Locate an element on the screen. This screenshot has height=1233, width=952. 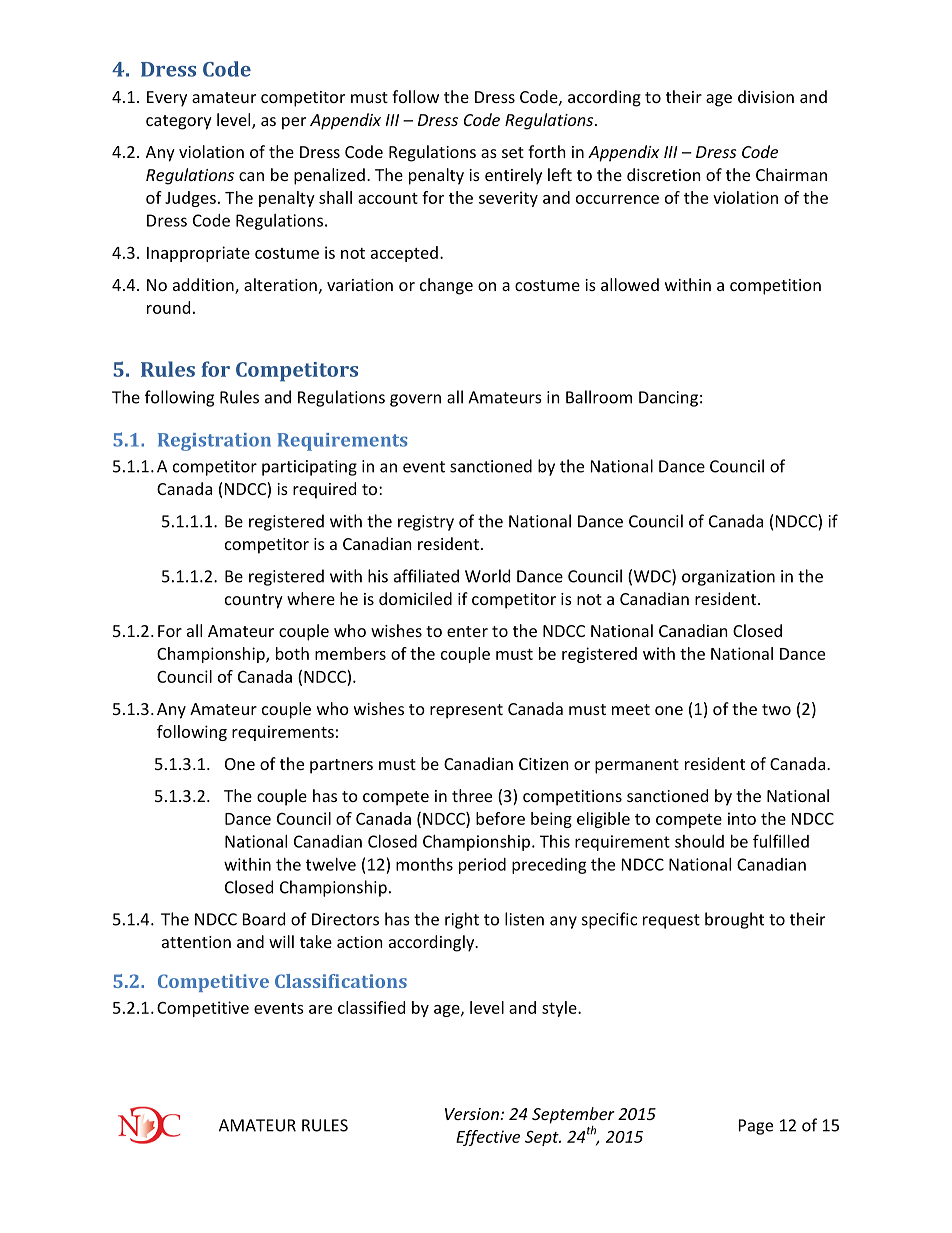
Version is located at coordinates (473, 1114).
